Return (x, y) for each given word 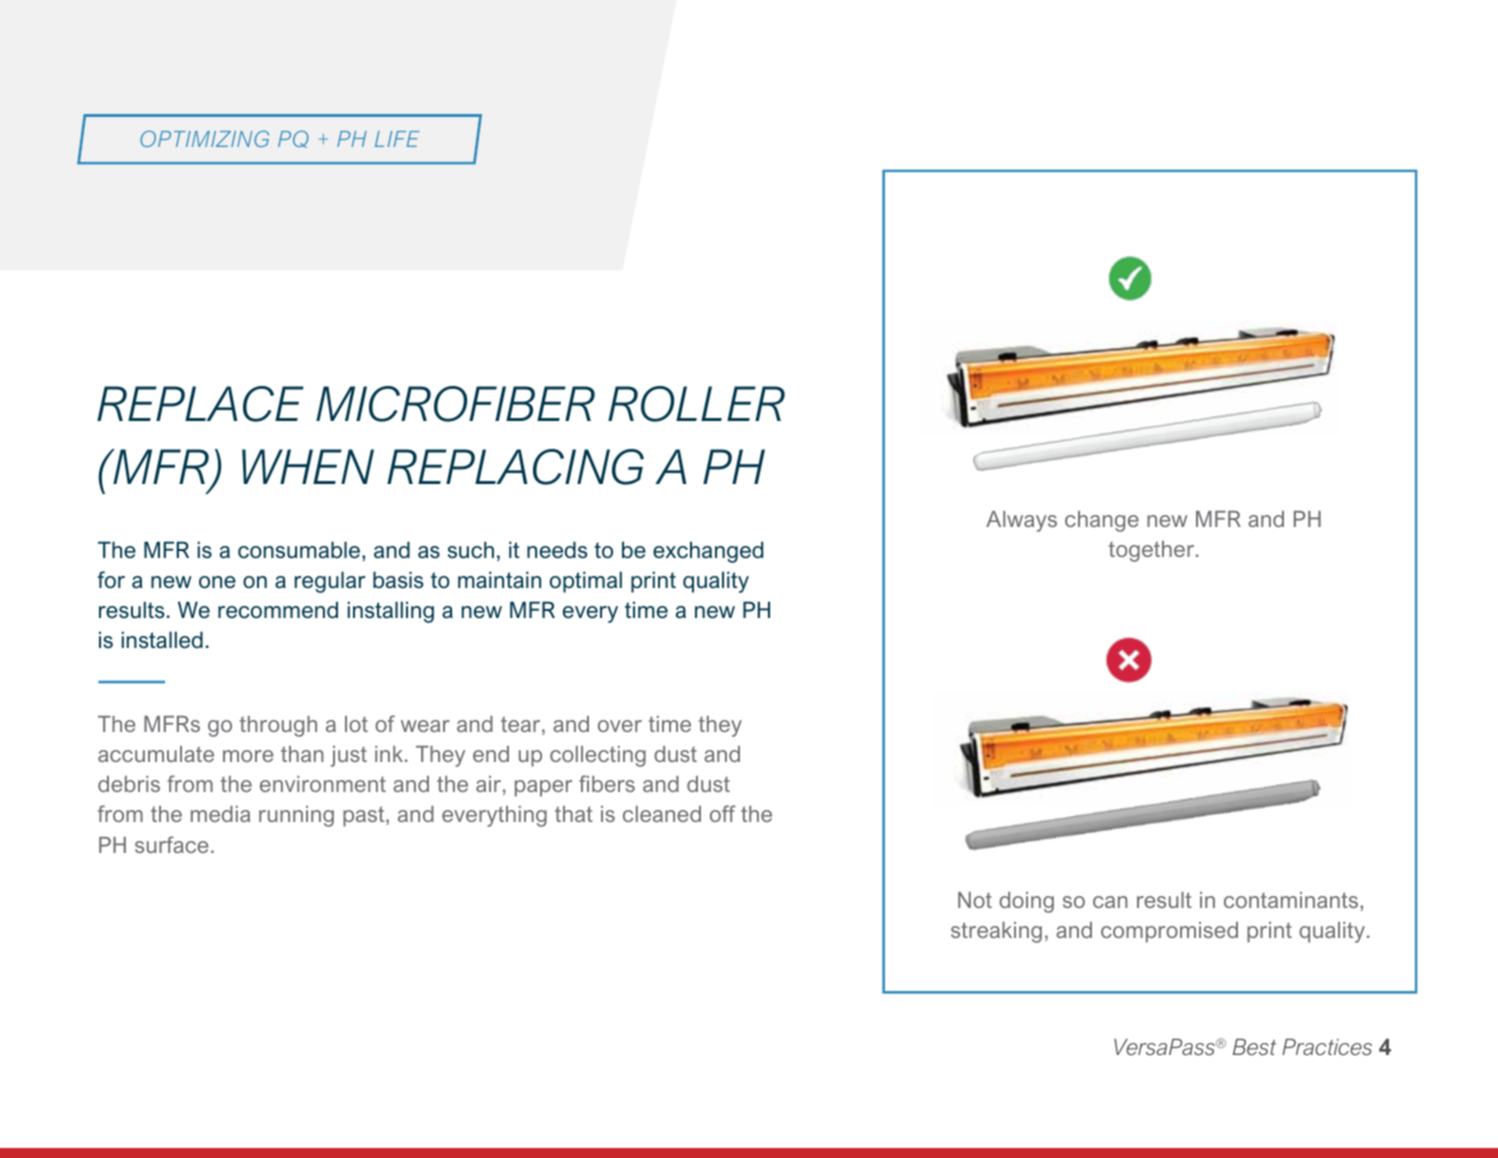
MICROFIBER (455, 404)
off (723, 813)
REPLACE (200, 404)
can (1110, 902)
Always (1021, 521)
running (296, 816)
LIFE (397, 139)
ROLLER (696, 404)
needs (557, 550)
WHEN (308, 466)
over (620, 726)
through (278, 726)
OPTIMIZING (204, 139)
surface (172, 844)
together (1153, 551)
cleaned (662, 814)
